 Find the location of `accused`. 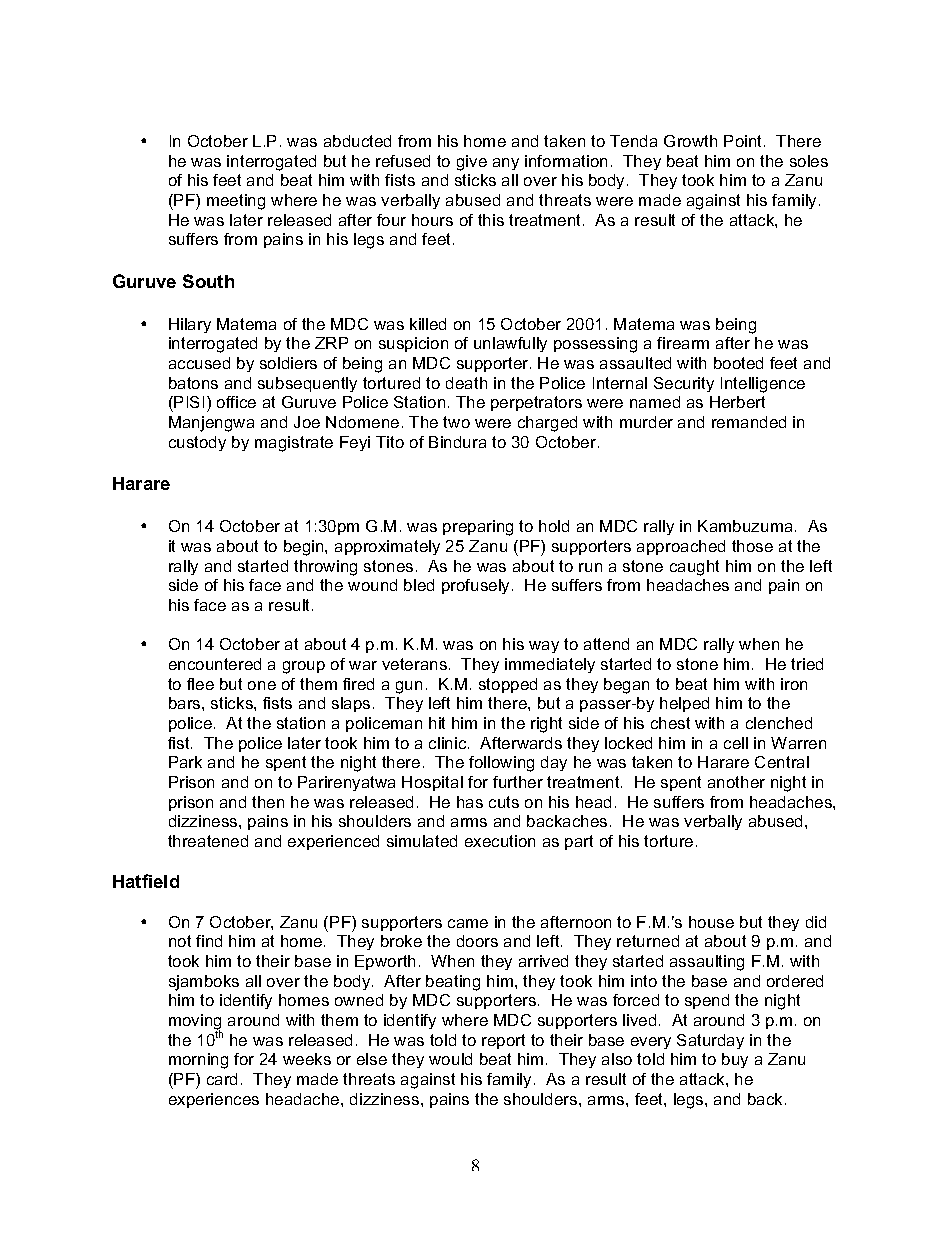

accused is located at coordinates (199, 363).
